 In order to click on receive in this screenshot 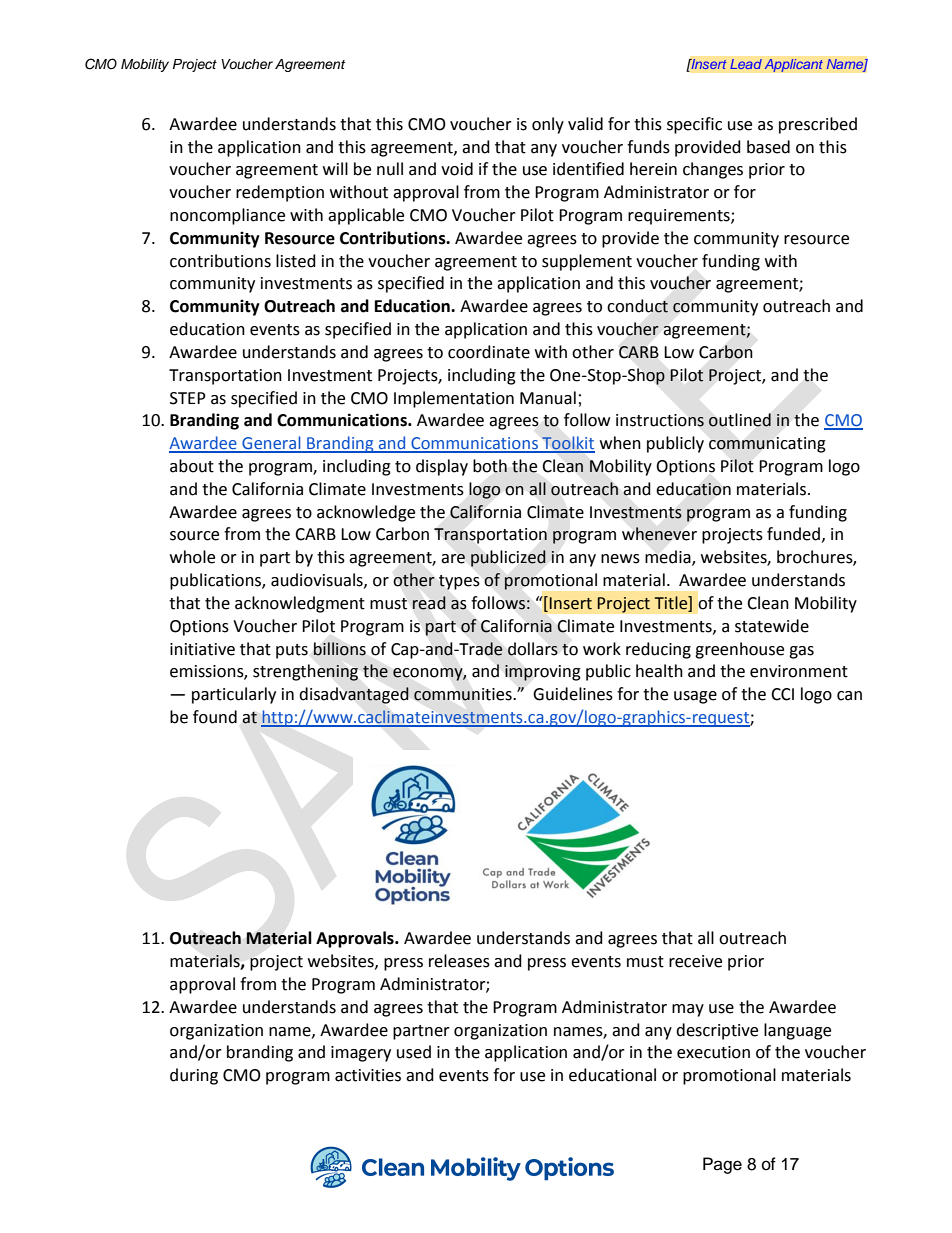, I will do `click(695, 961)`.
